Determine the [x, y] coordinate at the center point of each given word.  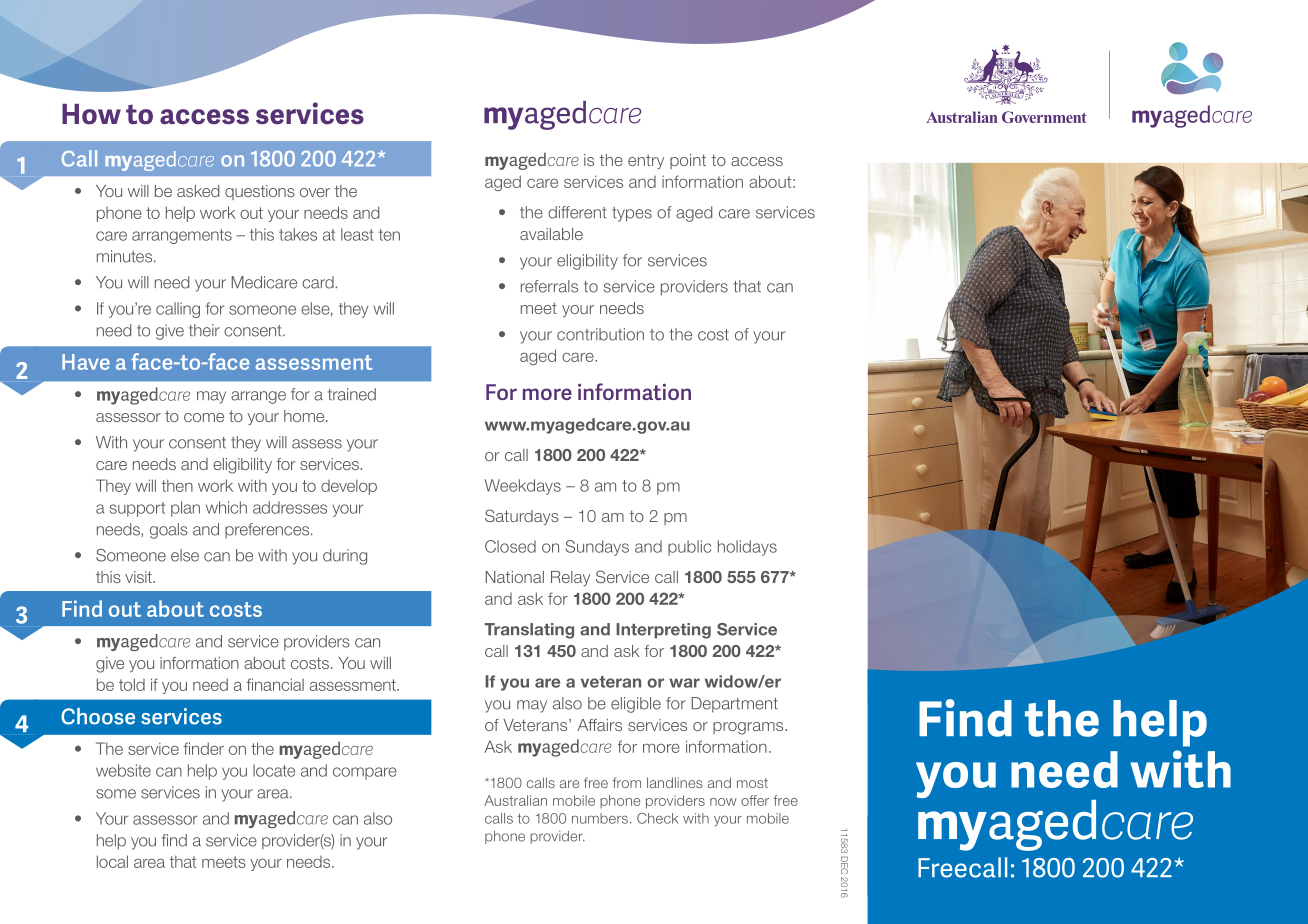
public [689, 548]
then [177, 485]
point [688, 161]
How [91, 114]
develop [349, 487]
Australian [515, 800]
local [112, 861]
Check [657, 818]
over [315, 192]
